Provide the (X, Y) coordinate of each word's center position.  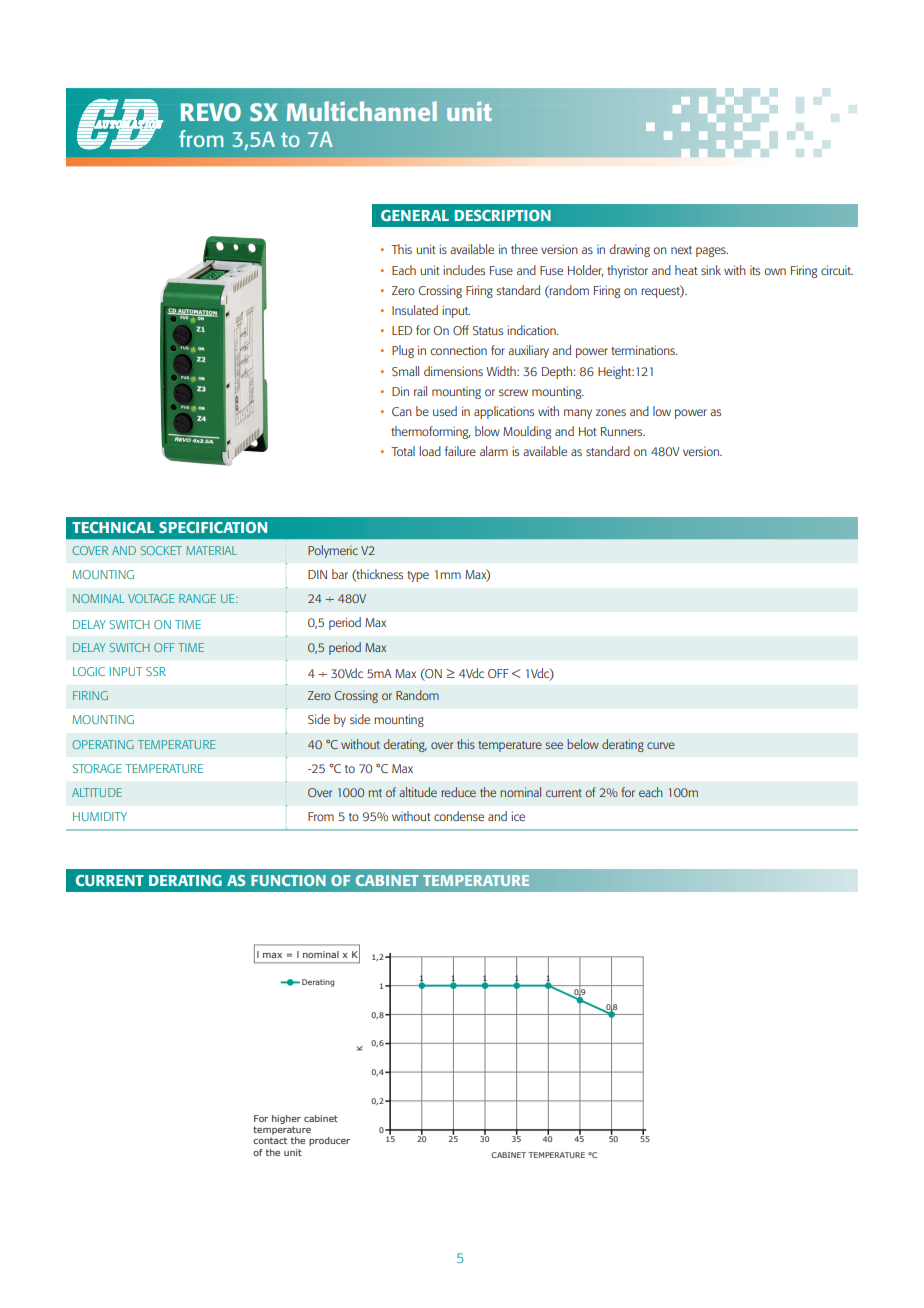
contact (270, 1140)
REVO (210, 112)
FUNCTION (288, 880)
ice (518, 816)
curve (661, 745)
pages (712, 252)
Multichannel (362, 111)
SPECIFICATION (213, 527)
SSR (156, 671)
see (554, 745)
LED (402, 330)
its (755, 270)
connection (458, 350)
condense (459, 816)
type (418, 576)
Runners (623, 431)
